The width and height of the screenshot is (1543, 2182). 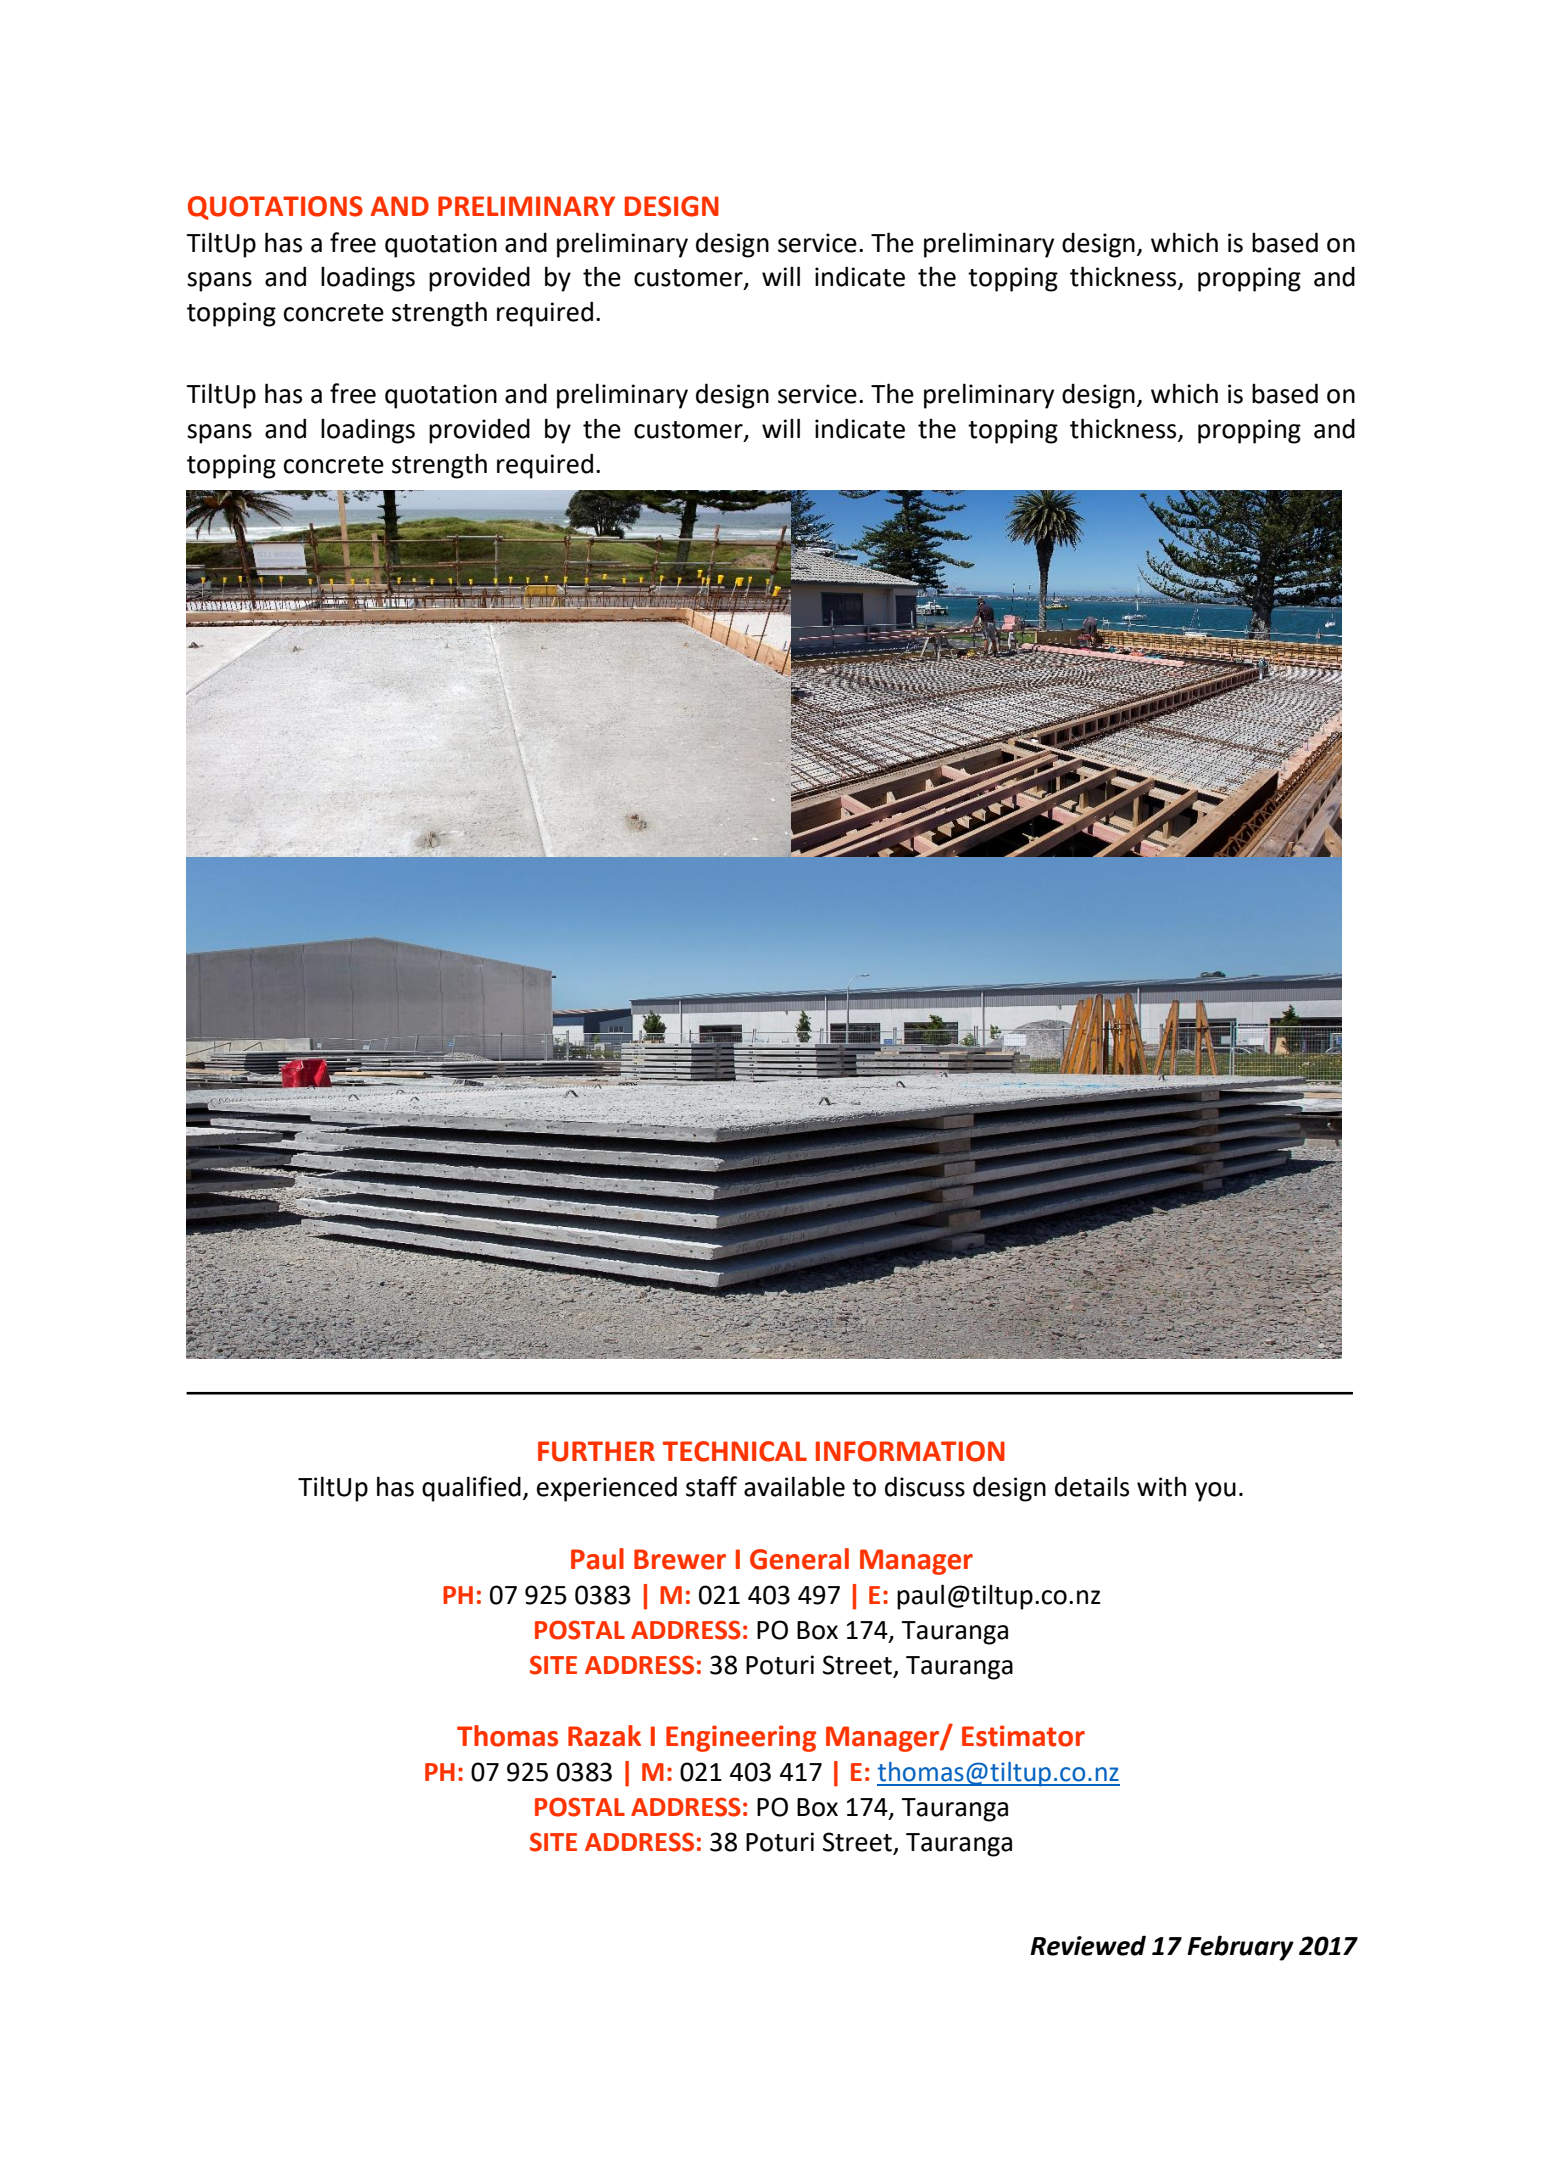 I want to click on February, so click(x=1240, y=1948).
